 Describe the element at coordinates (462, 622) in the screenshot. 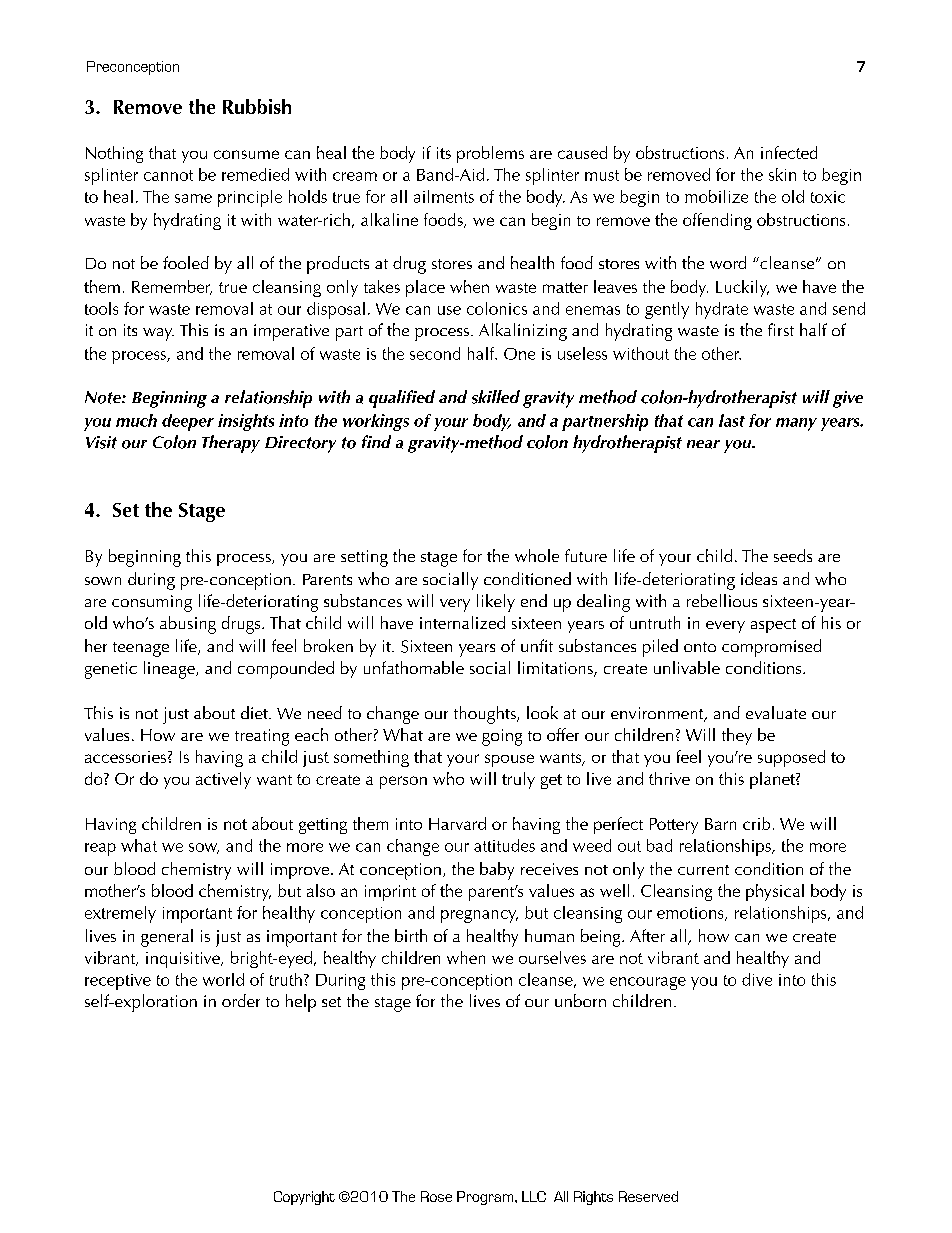

I see `internalized` at that location.
